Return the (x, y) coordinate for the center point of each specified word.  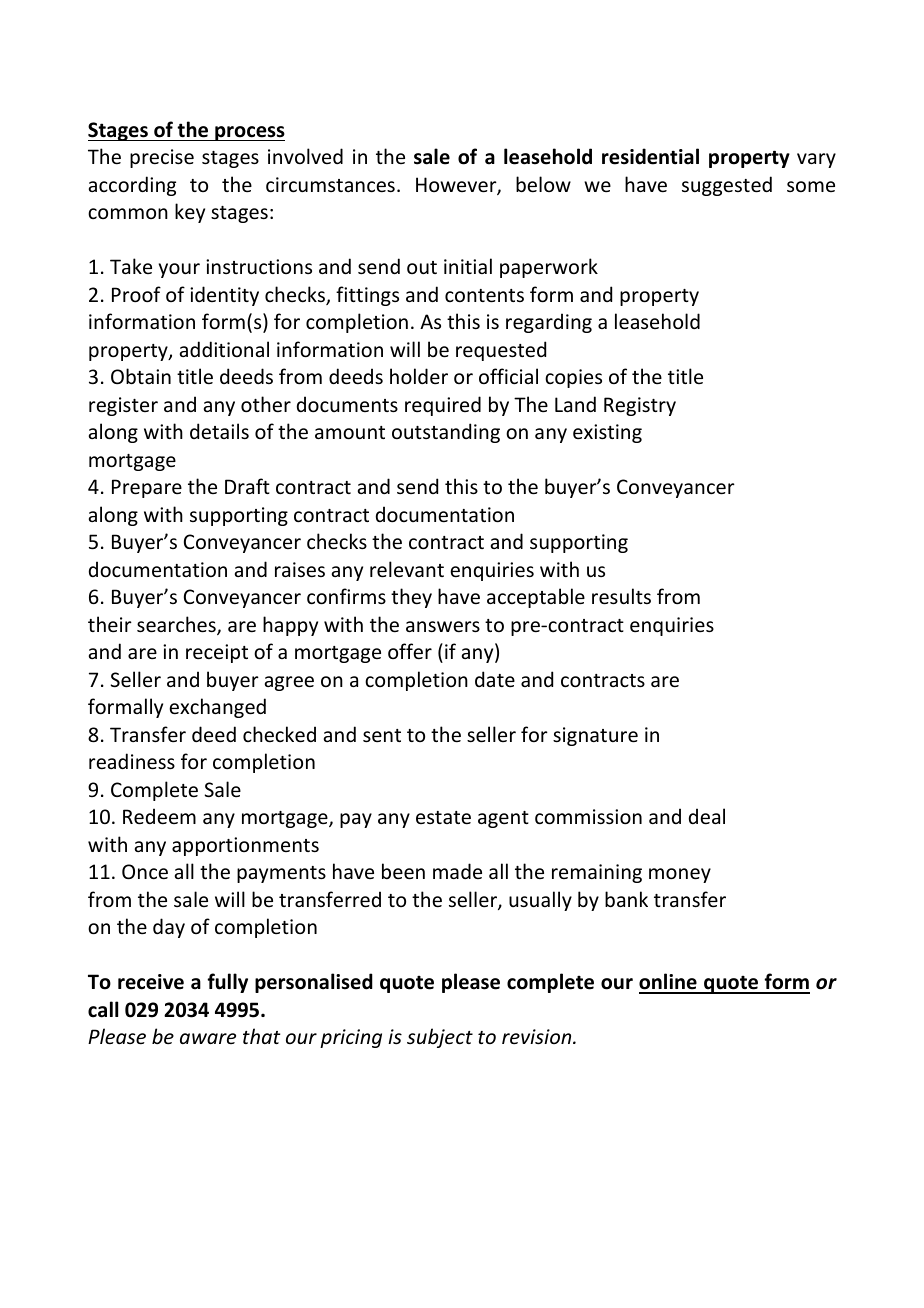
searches (177, 625)
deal (707, 816)
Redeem (159, 816)
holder (419, 376)
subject (440, 1038)
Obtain (141, 376)
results (621, 596)
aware (208, 1038)
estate (443, 818)
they (411, 598)
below (543, 184)
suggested (727, 186)
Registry (640, 406)
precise (162, 158)
